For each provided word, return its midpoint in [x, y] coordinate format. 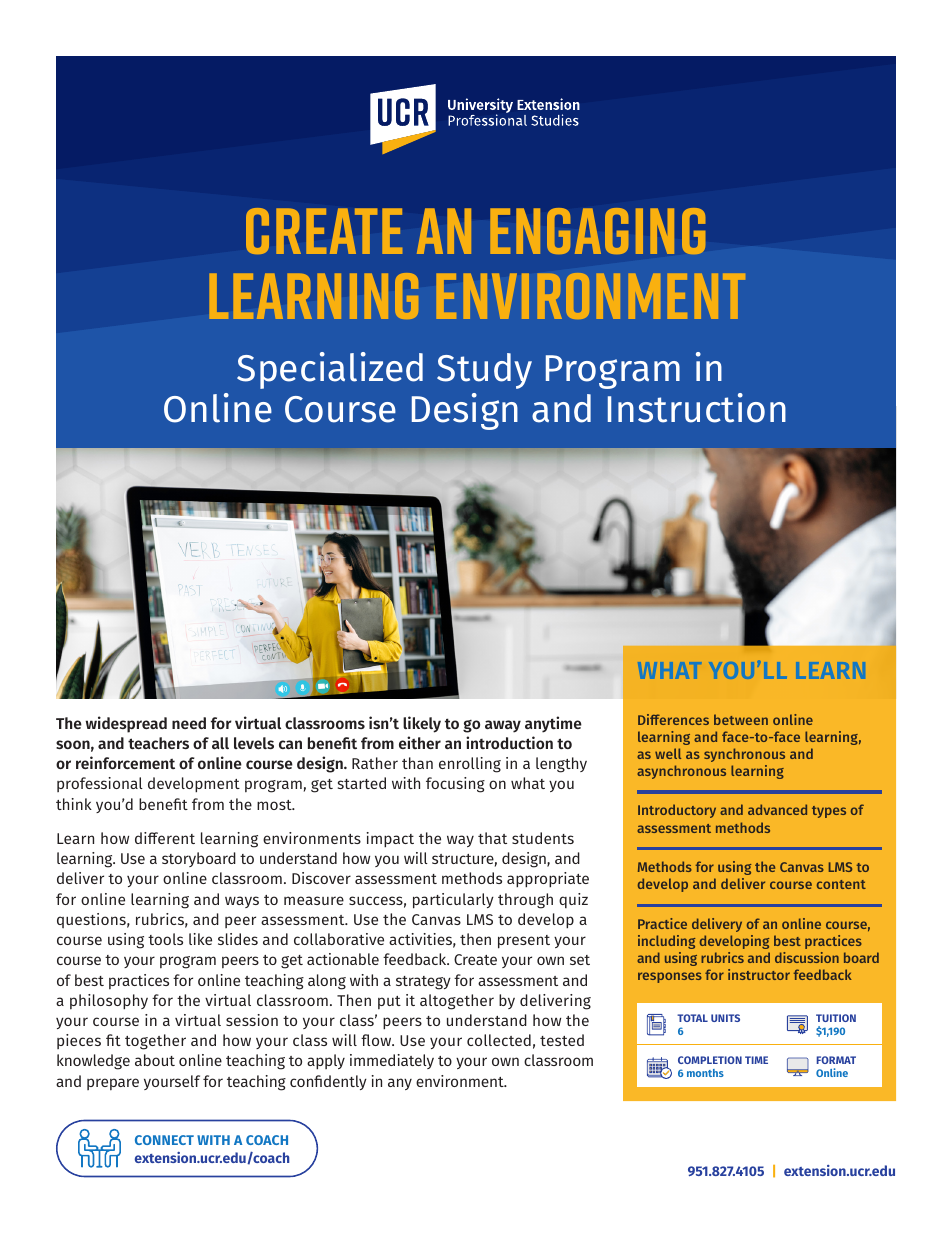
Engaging [597, 231]
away [503, 726]
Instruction [697, 408]
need [189, 723]
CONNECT [164, 1140]
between [741, 719]
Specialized [330, 370]
